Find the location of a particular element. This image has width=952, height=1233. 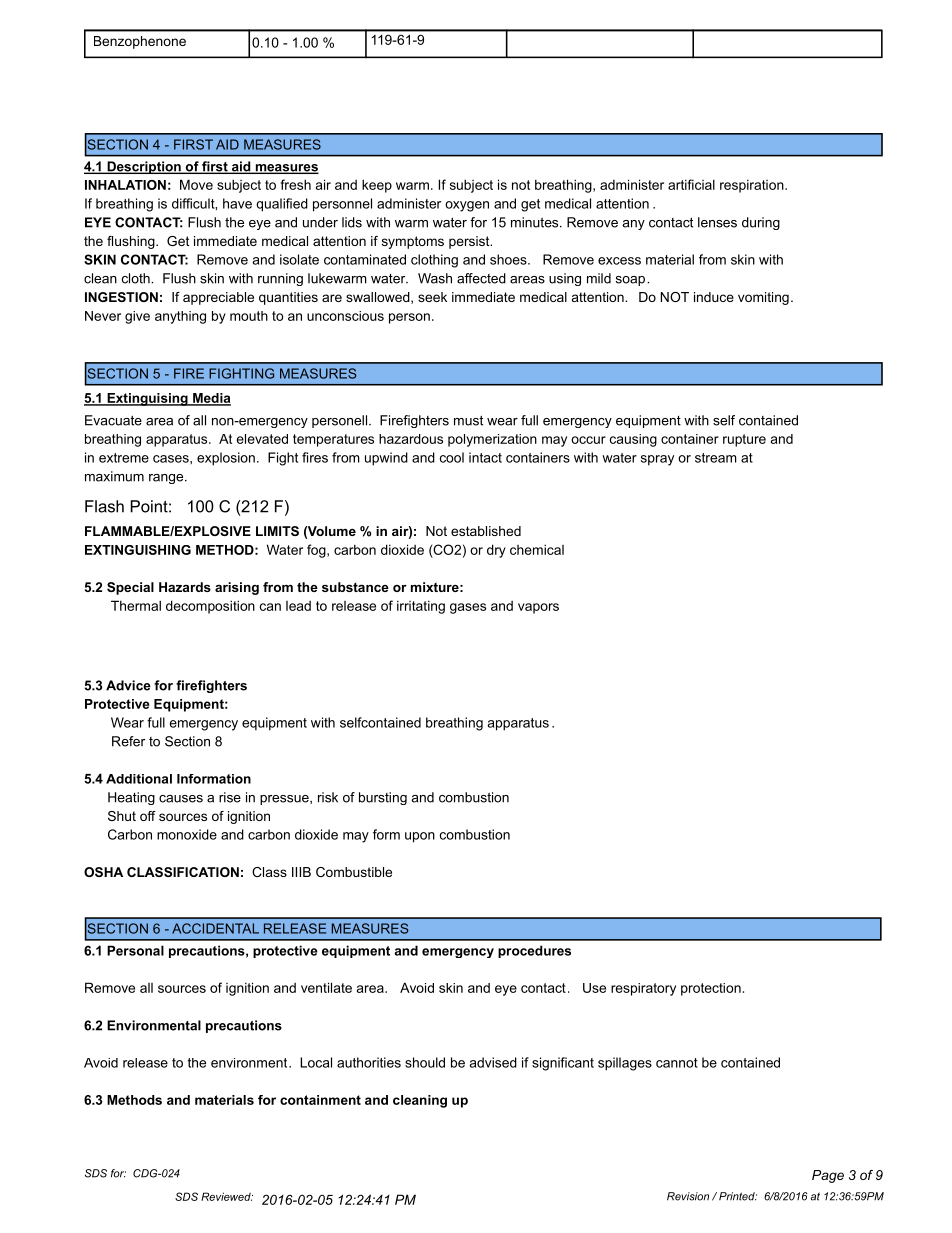

vapors is located at coordinates (538, 608).
